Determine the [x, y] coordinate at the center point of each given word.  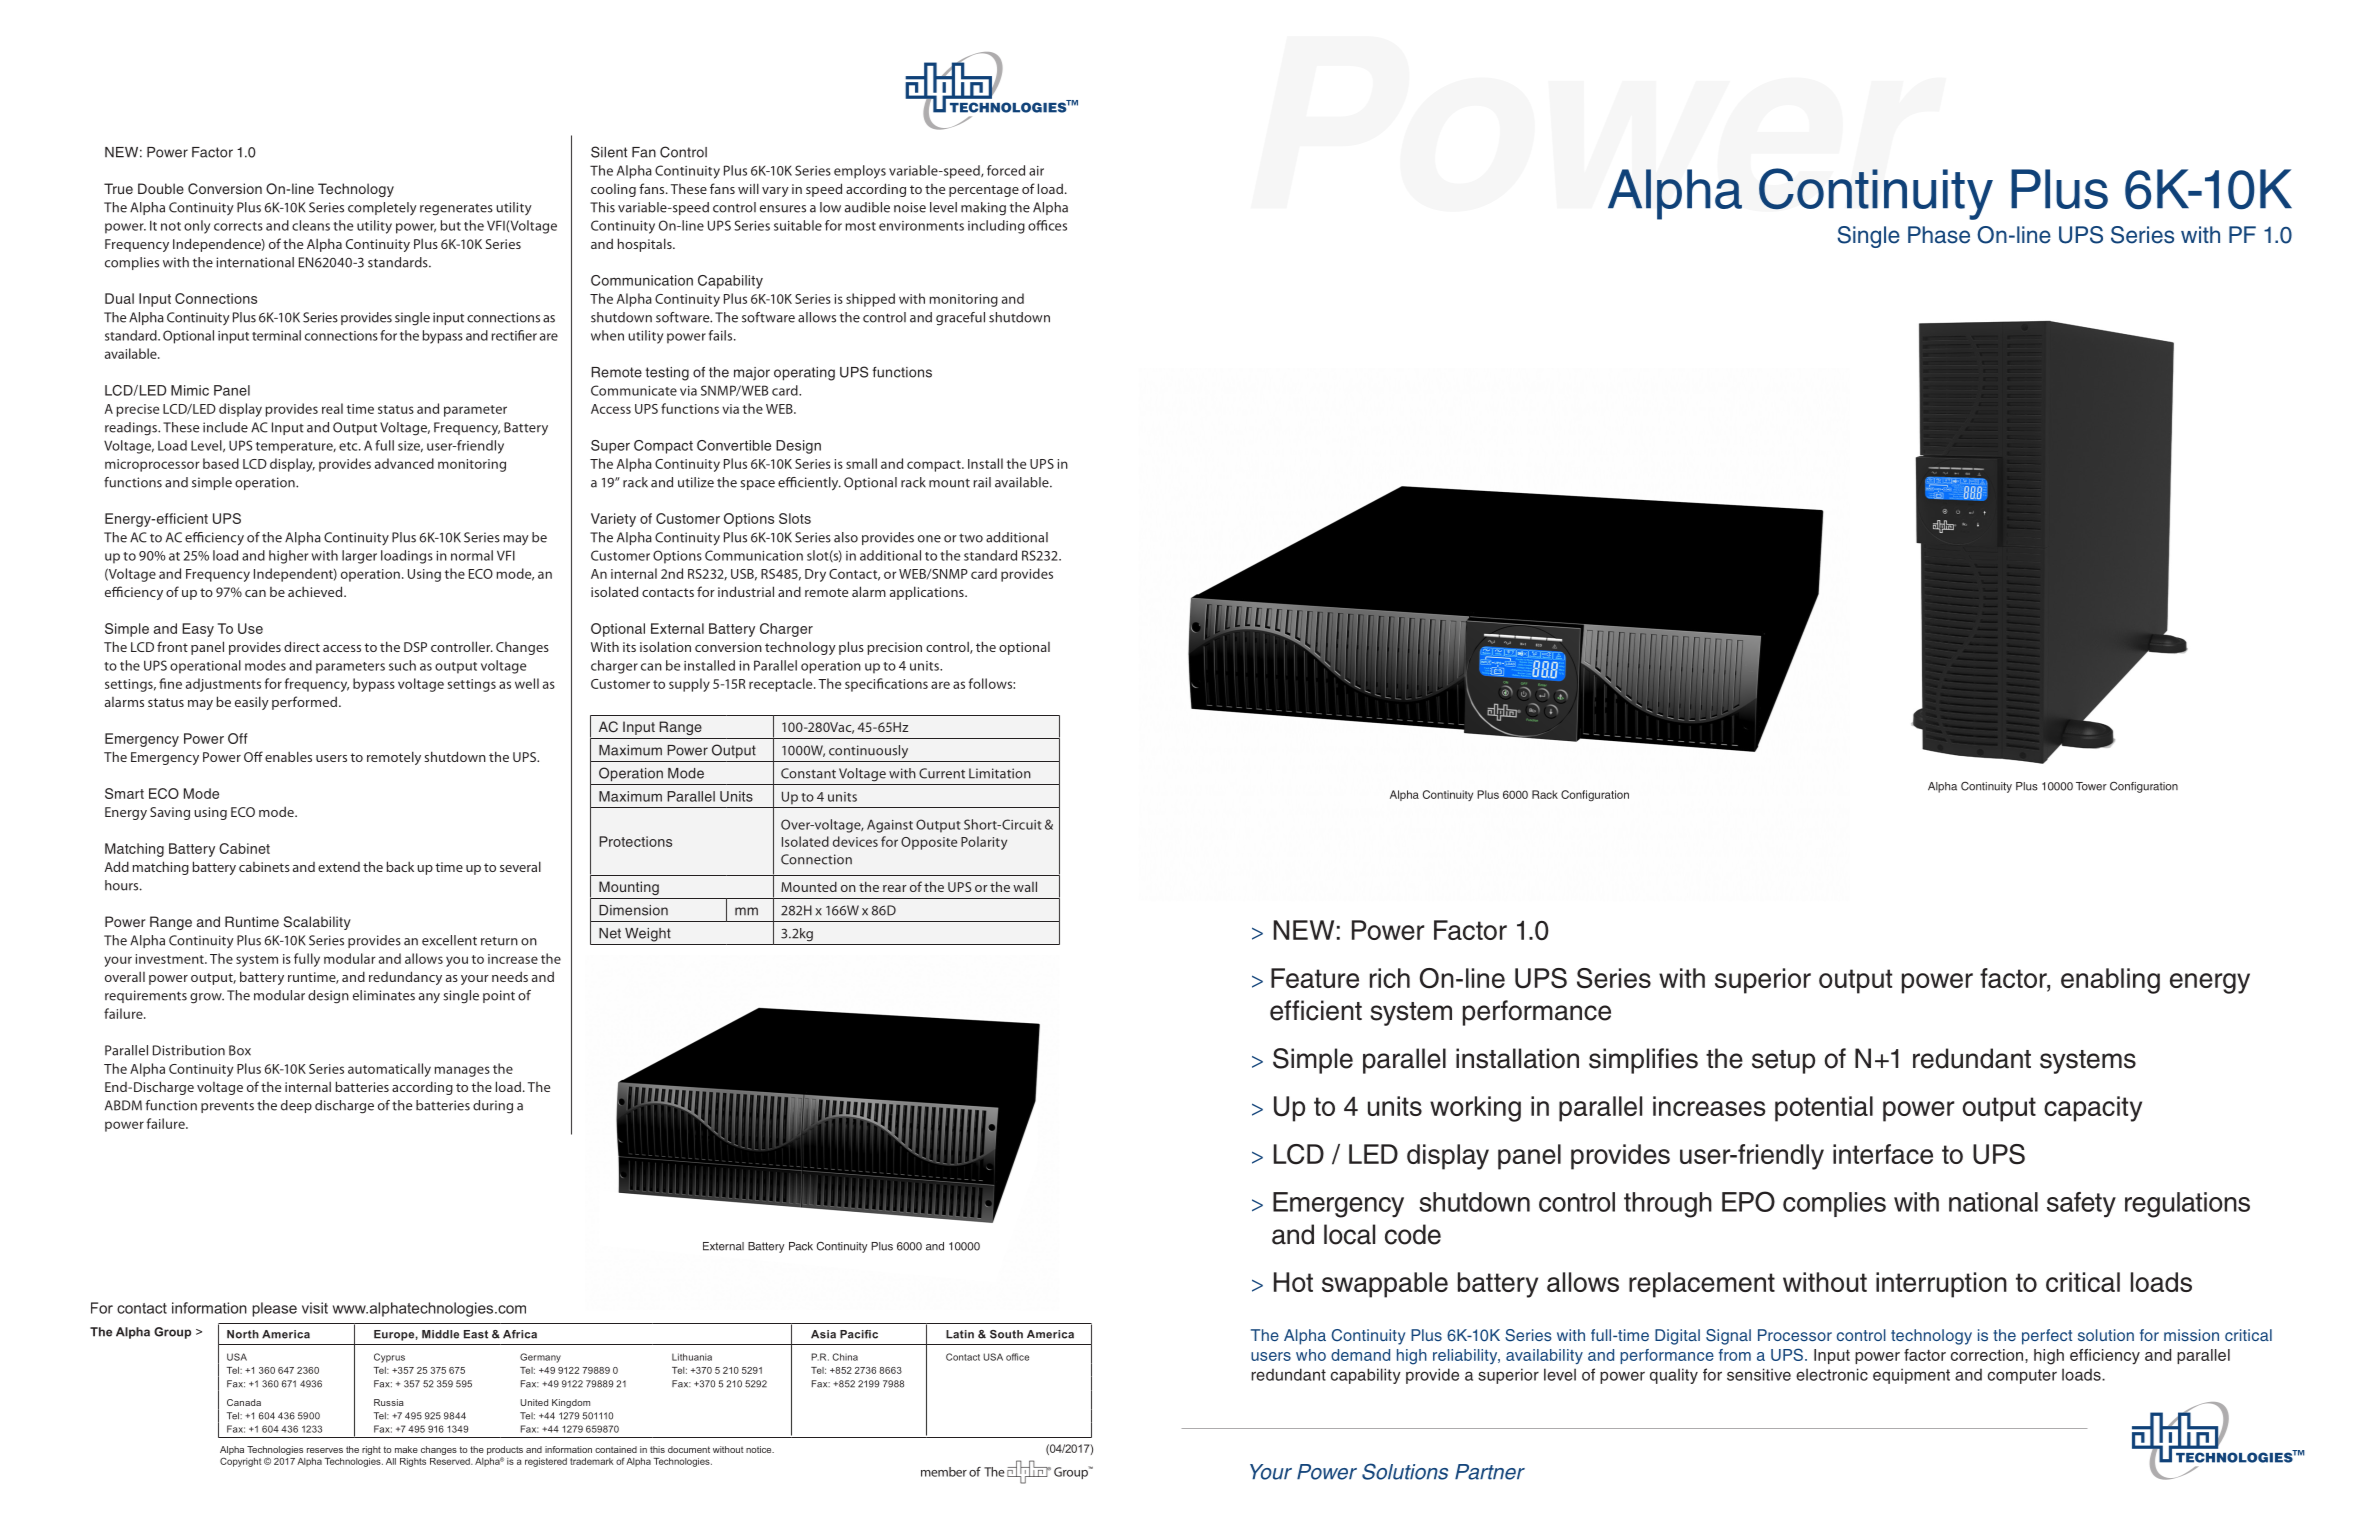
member [944, 1472]
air [1036, 171]
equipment [1911, 1376]
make [406, 1449]
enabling [2110, 981]
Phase [1939, 235]
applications [928, 593]
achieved [316, 591]
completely [382, 208]
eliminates [384, 995]
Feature [1315, 978]
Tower [2091, 786]
